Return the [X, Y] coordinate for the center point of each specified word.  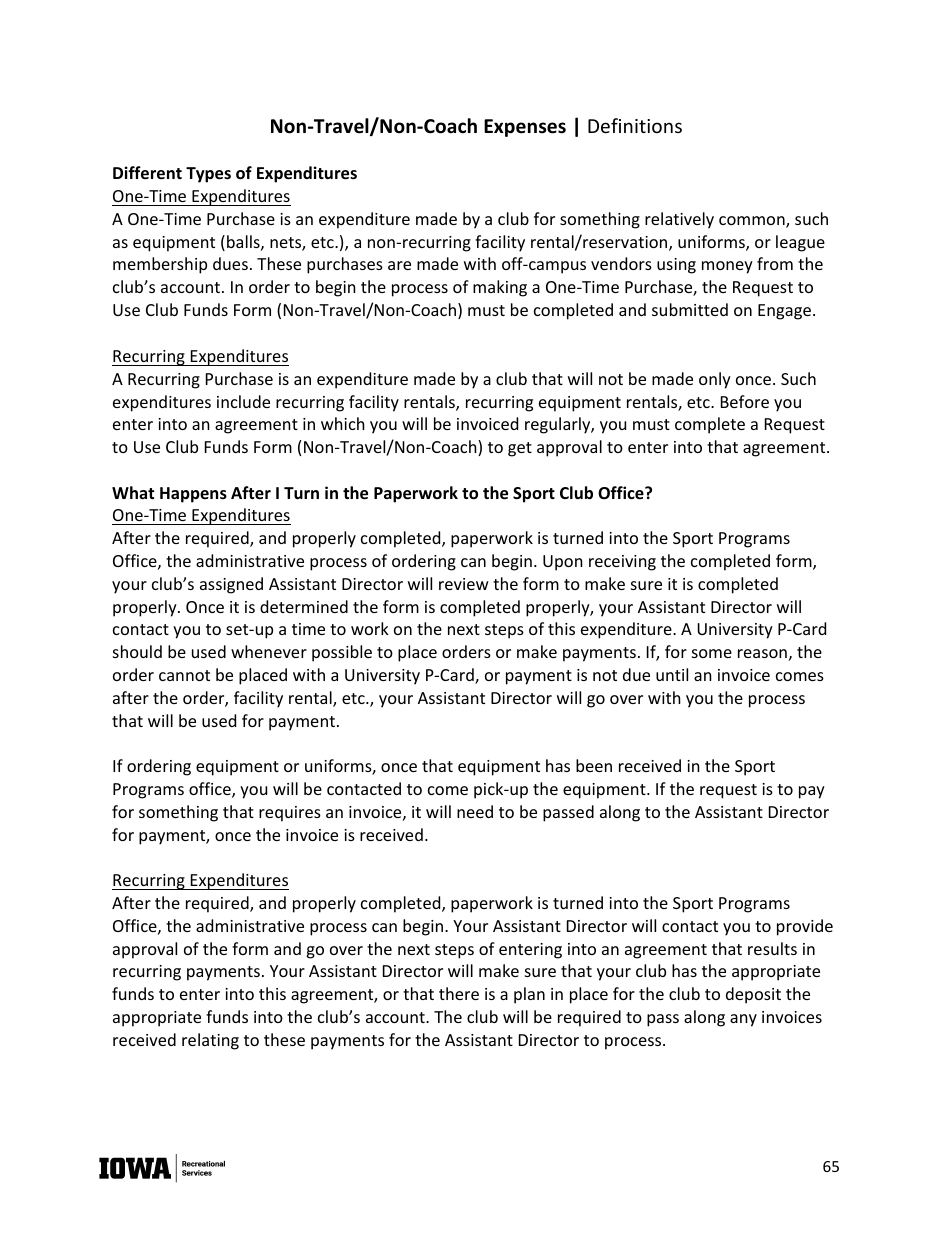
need [475, 811]
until [672, 674]
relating [210, 1041]
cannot [184, 675]
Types [208, 175]
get [520, 449]
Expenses [525, 128]
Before [745, 401]
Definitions [635, 125]
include [243, 401]
